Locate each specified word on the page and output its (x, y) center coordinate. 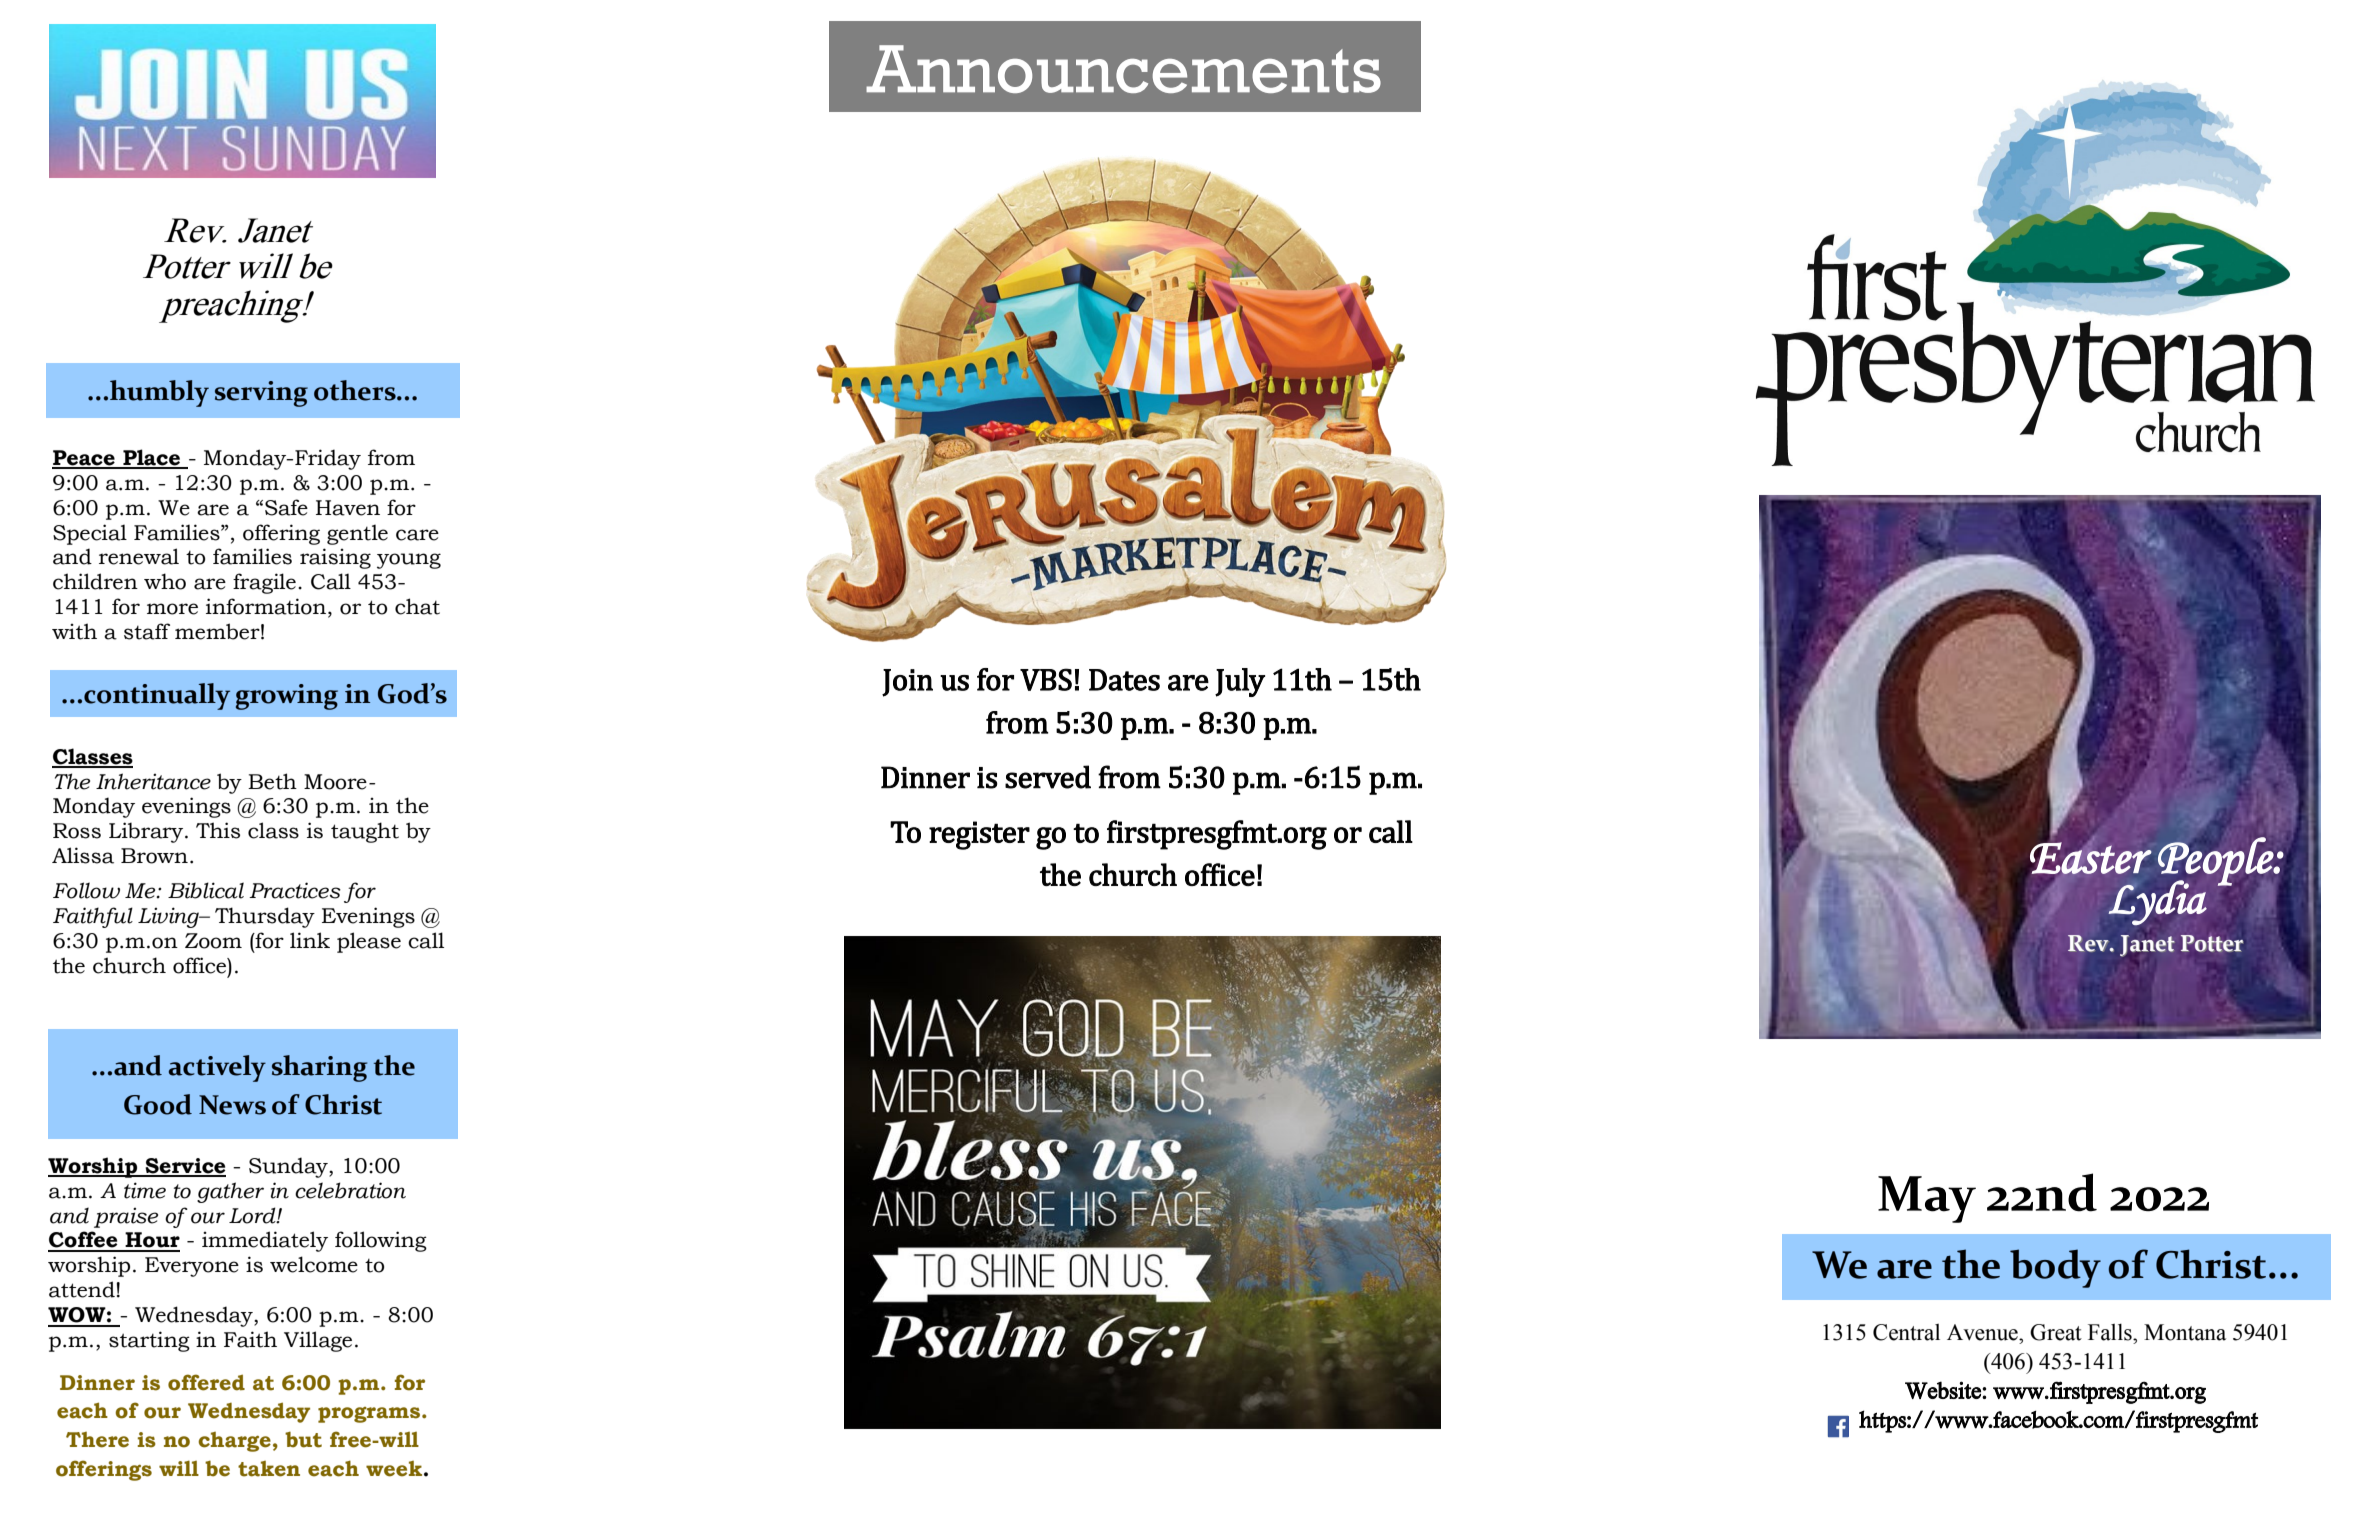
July (1240, 682)
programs (370, 1415)
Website (1944, 1390)
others (356, 390)
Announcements (1123, 69)
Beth (272, 781)
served (1048, 777)
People (2216, 862)
